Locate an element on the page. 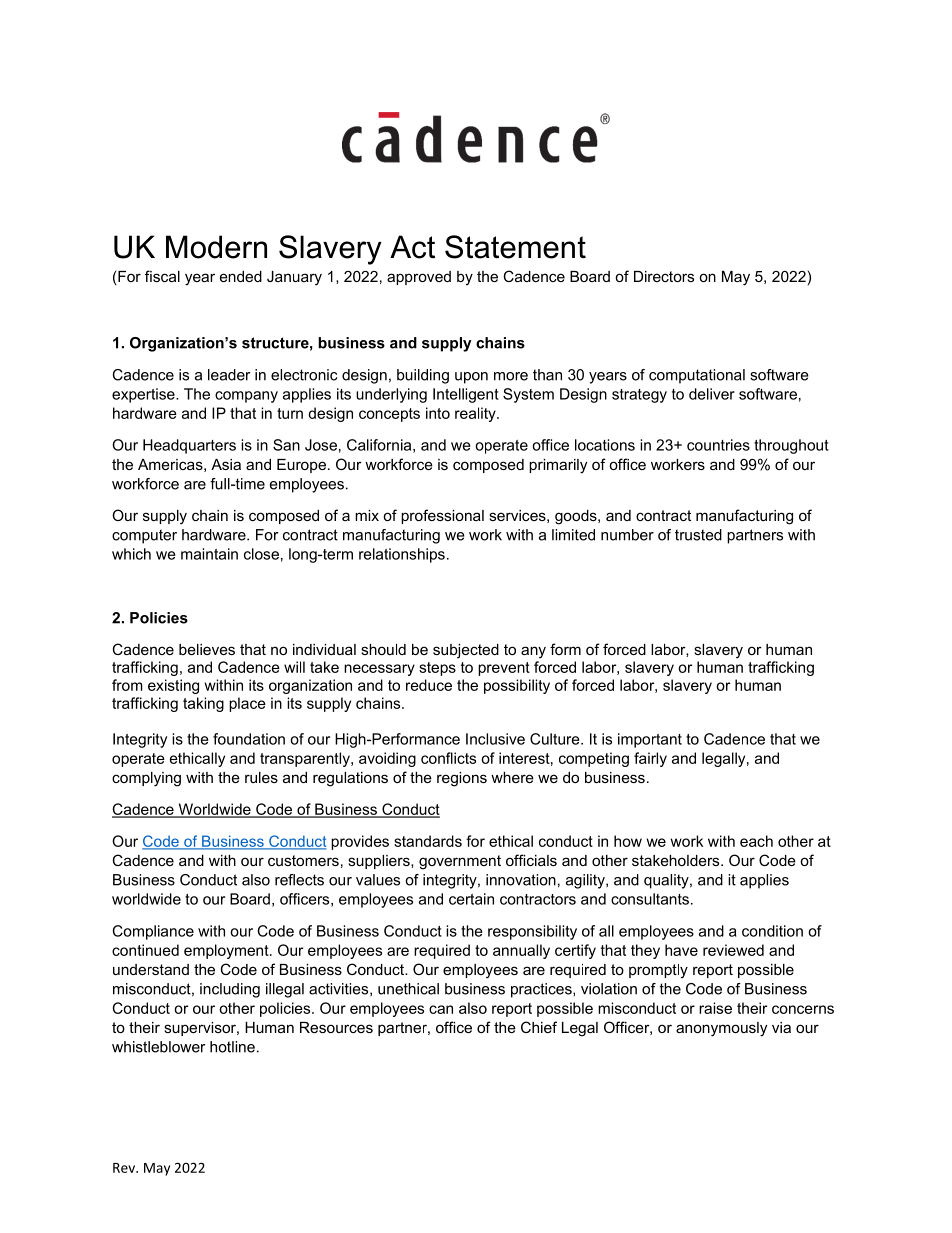 This page has width=952, height=1233. supervisor is located at coordinates (201, 1029).
